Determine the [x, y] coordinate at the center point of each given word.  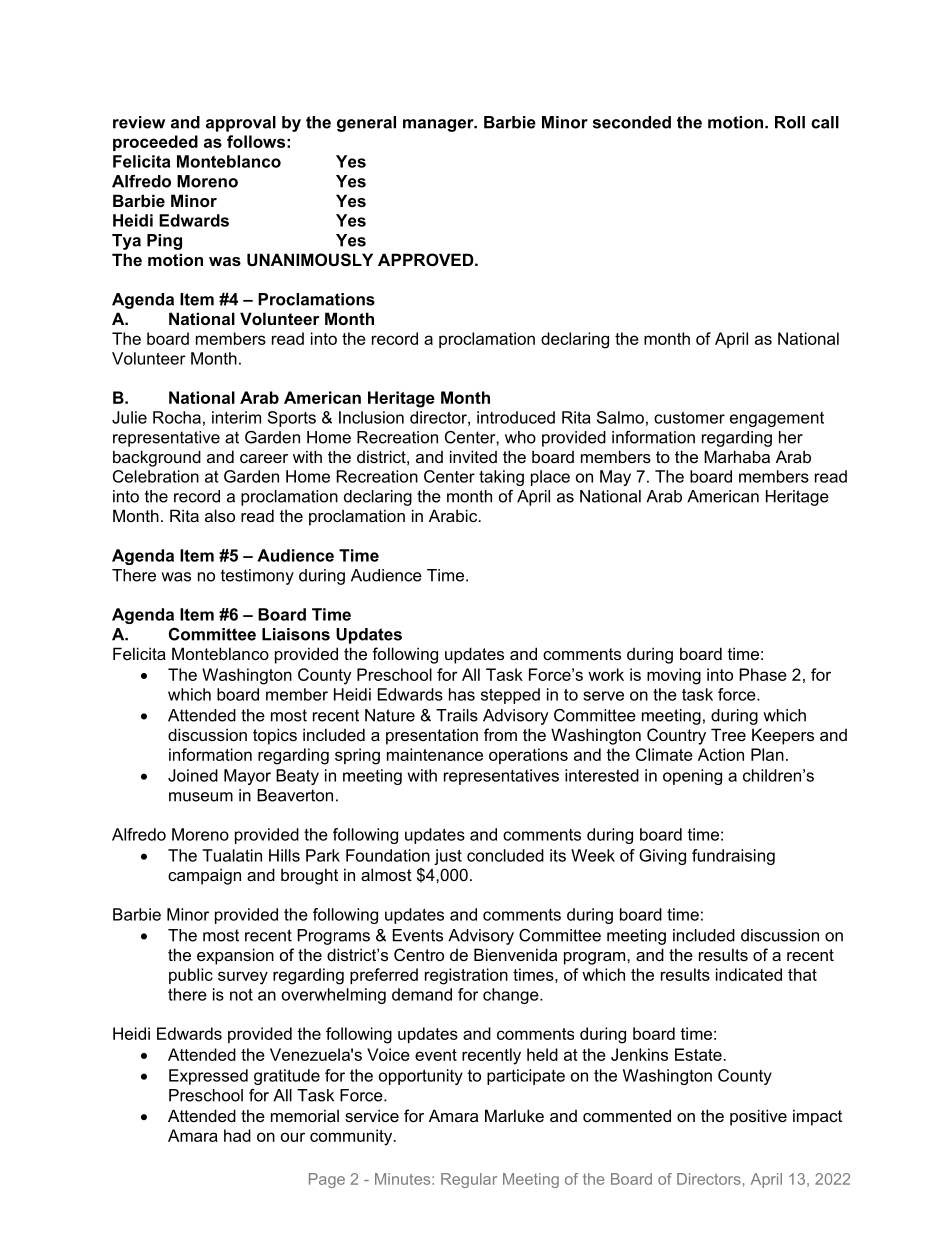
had [237, 1135]
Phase [763, 674]
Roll [790, 122]
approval [241, 124]
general [366, 124]
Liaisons [296, 634]
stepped [510, 696]
